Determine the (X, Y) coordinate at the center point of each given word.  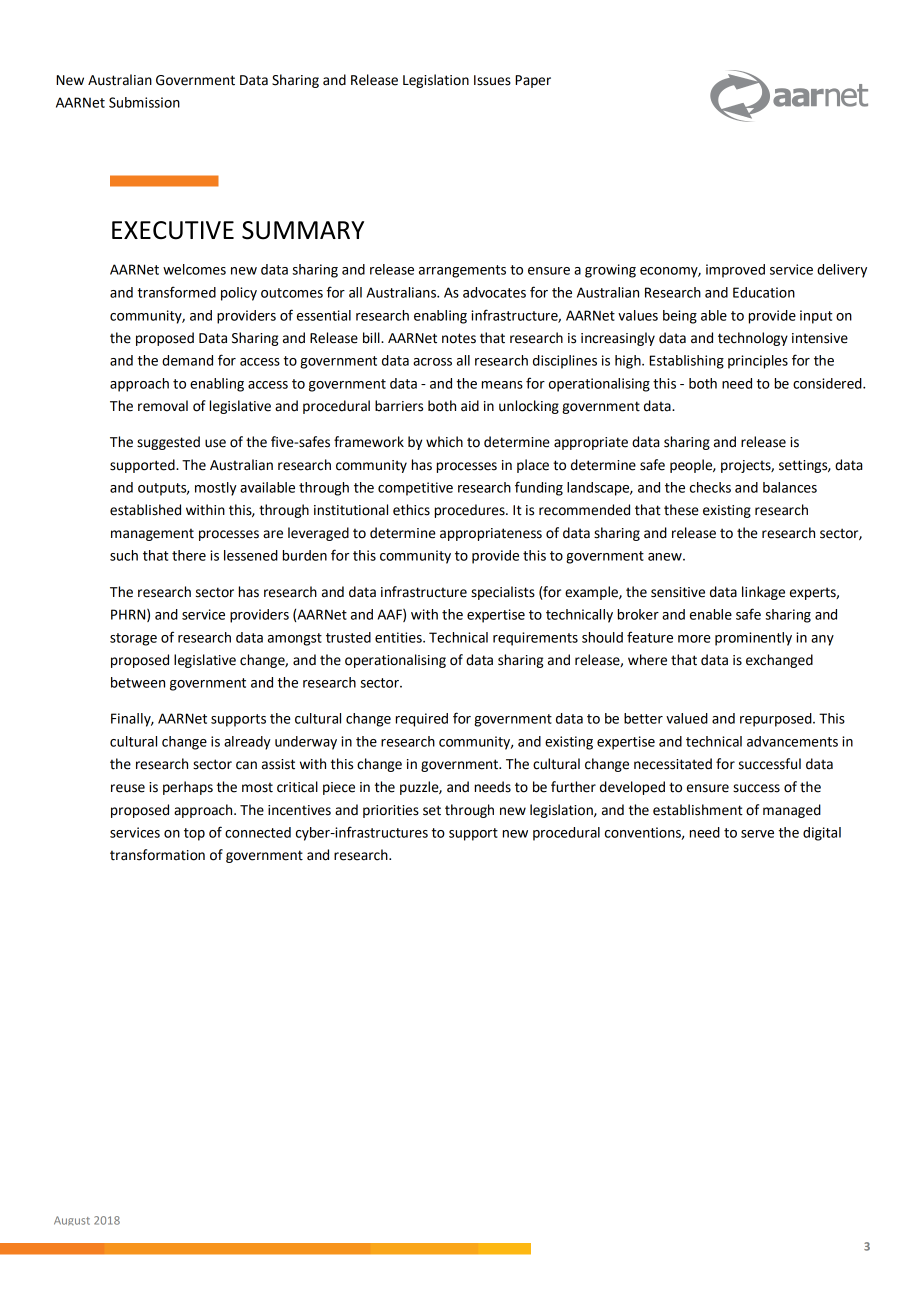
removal (163, 406)
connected (258, 832)
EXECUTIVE (173, 230)
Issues (492, 80)
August (72, 1221)
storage (133, 639)
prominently (753, 639)
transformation (157, 855)
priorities (391, 811)
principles (758, 362)
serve (757, 834)
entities (399, 637)
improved (735, 271)
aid (470, 406)
